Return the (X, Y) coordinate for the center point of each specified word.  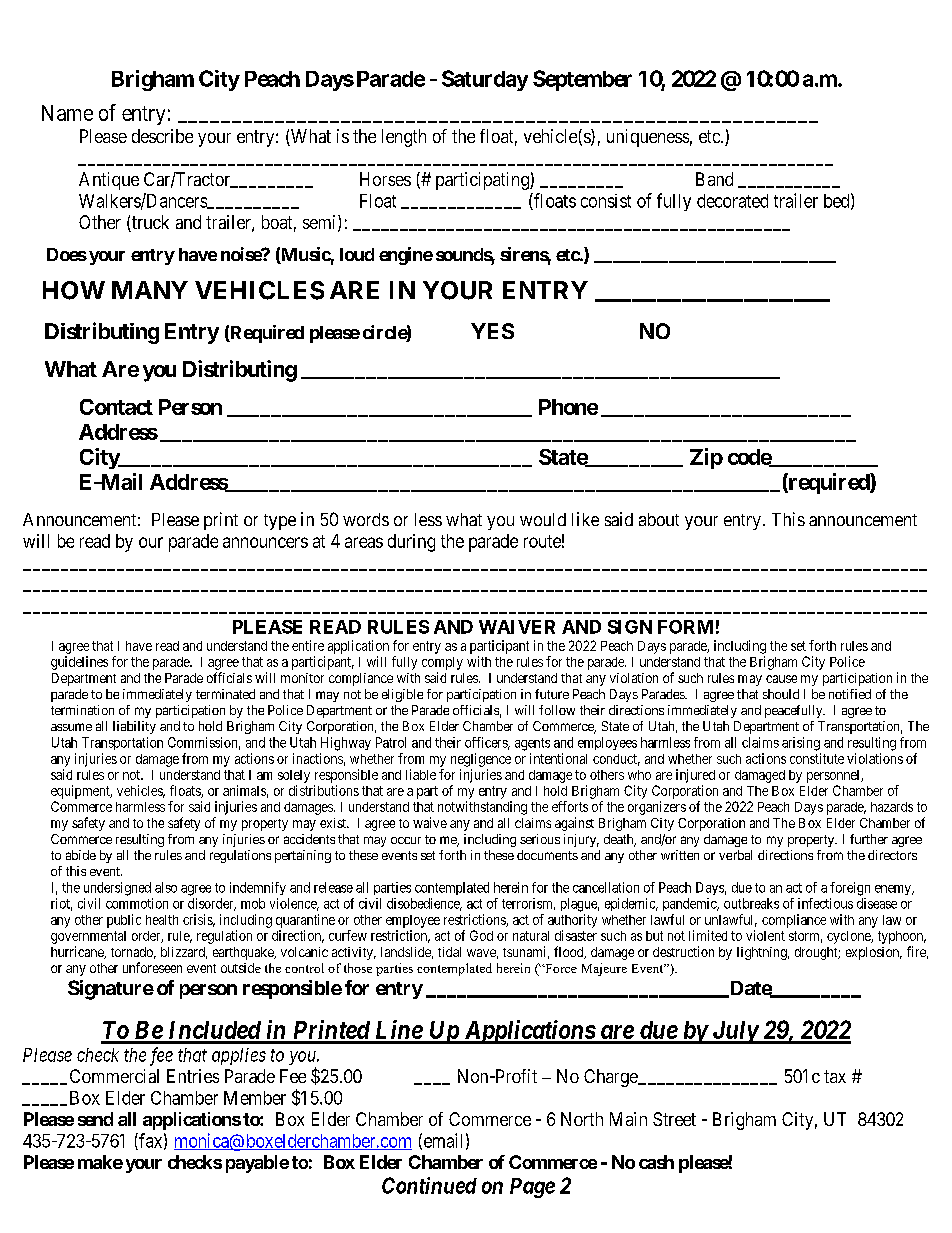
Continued (429, 1185)
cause (781, 679)
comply (442, 663)
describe (162, 136)
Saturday (485, 80)
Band (714, 179)
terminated (225, 694)
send (95, 1119)
